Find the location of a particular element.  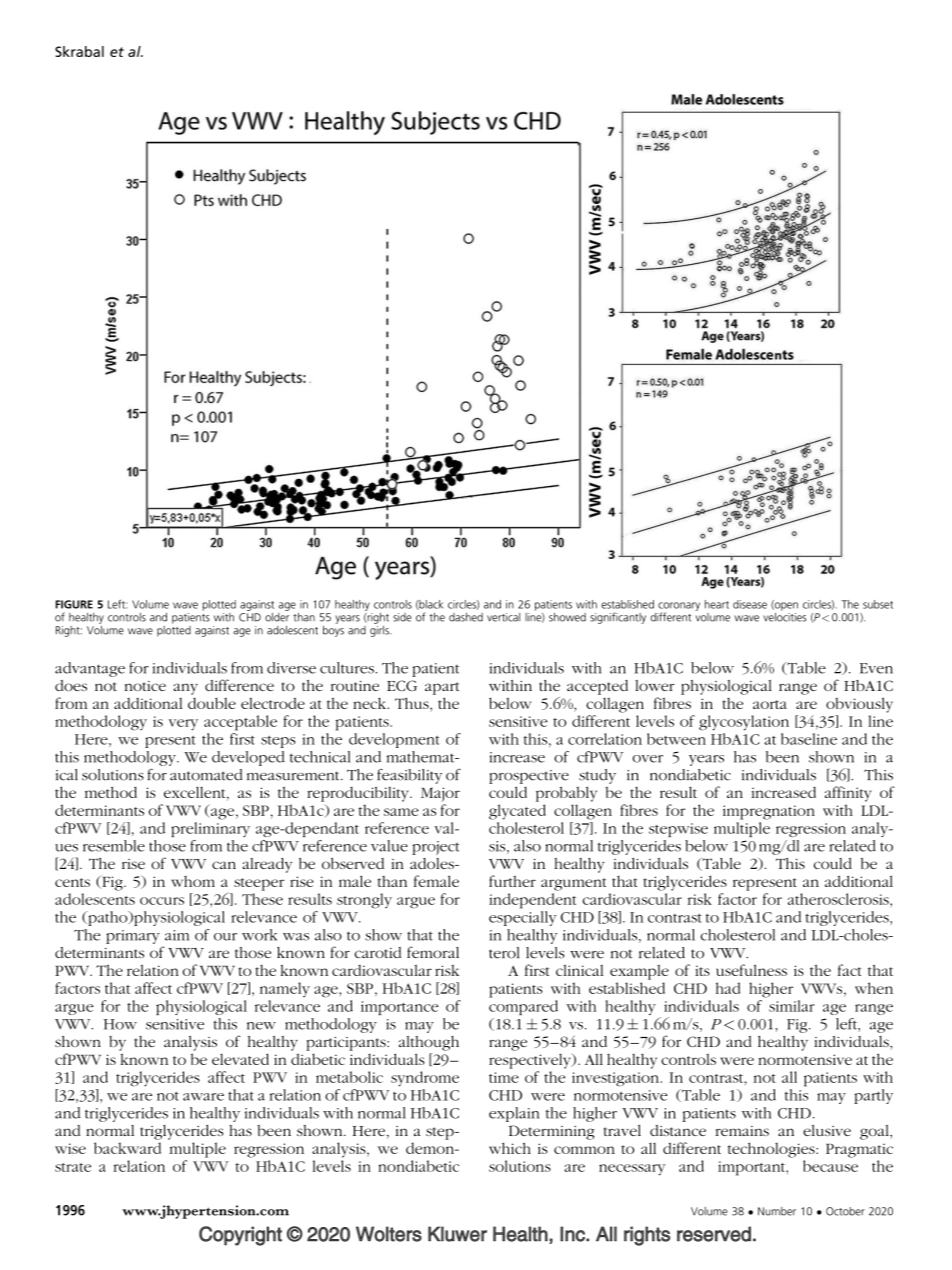

Kluwer is located at coordinates (457, 1234).
